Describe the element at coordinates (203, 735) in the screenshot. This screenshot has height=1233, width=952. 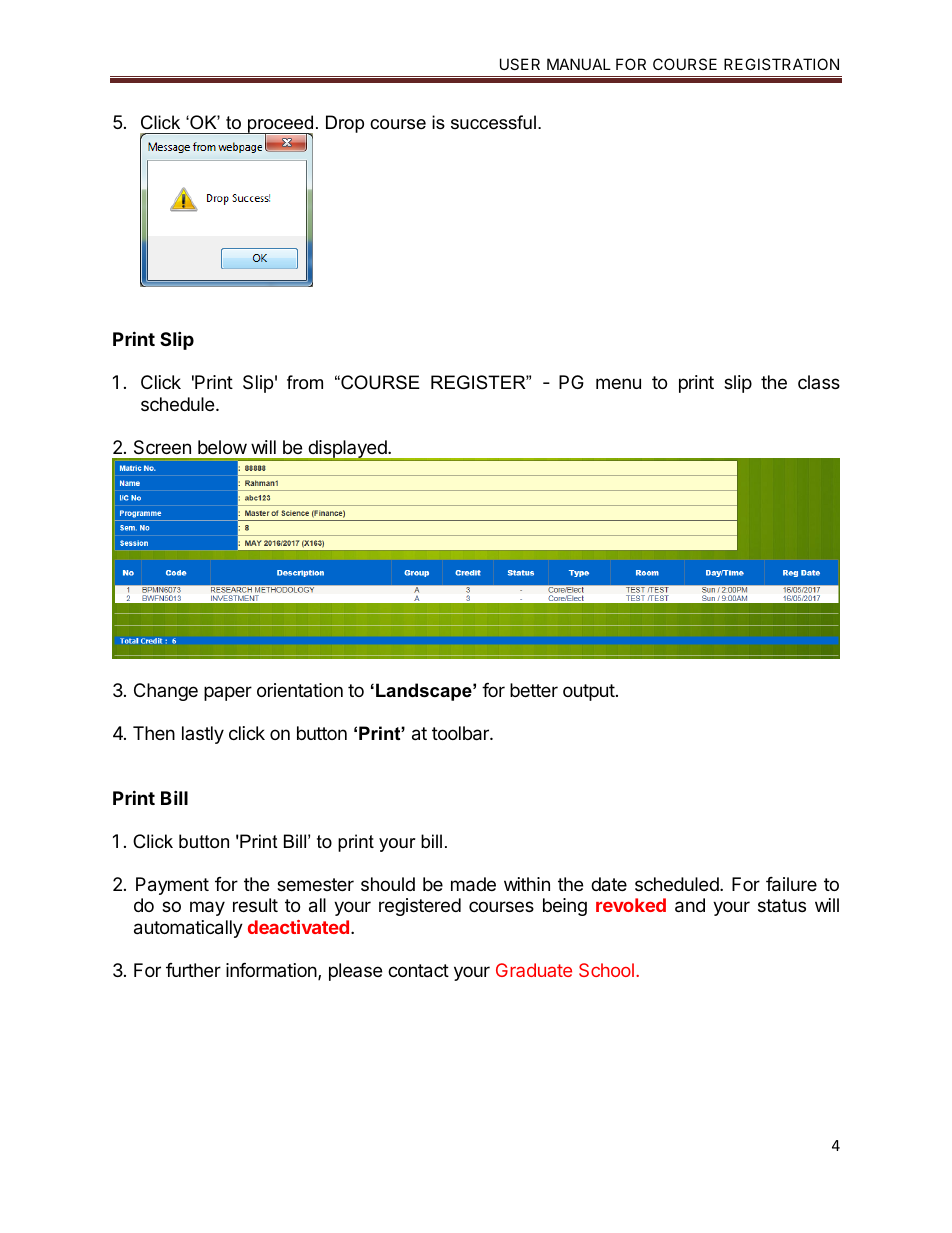
I see `lastly` at that location.
